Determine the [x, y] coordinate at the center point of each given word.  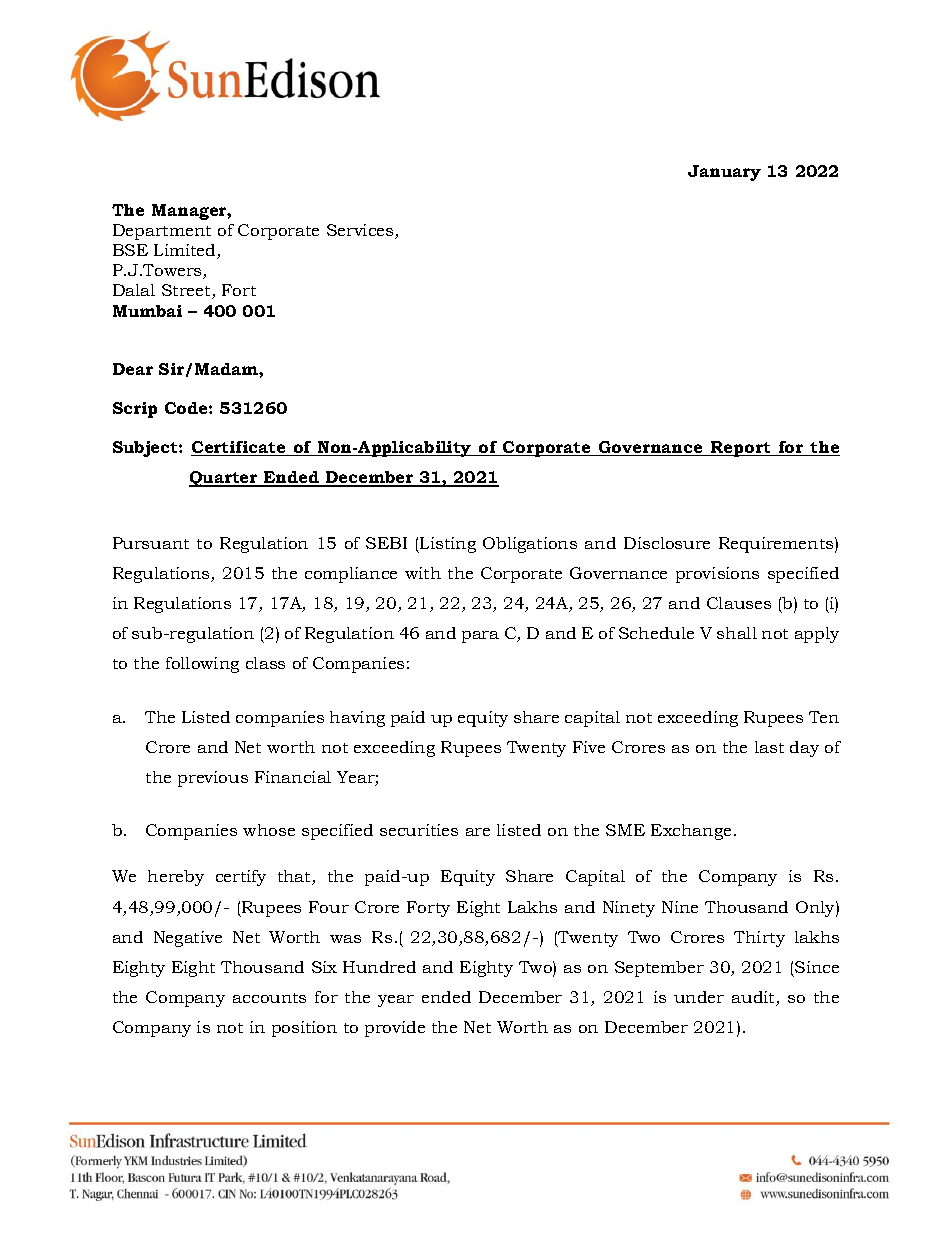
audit [754, 998]
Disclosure [667, 543]
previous [213, 779]
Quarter [224, 479]
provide [395, 1029]
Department [162, 232]
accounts [269, 998]
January [724, 173]
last [769, 747]
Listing [447, 545]
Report [741, 449]
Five [589, 747]
